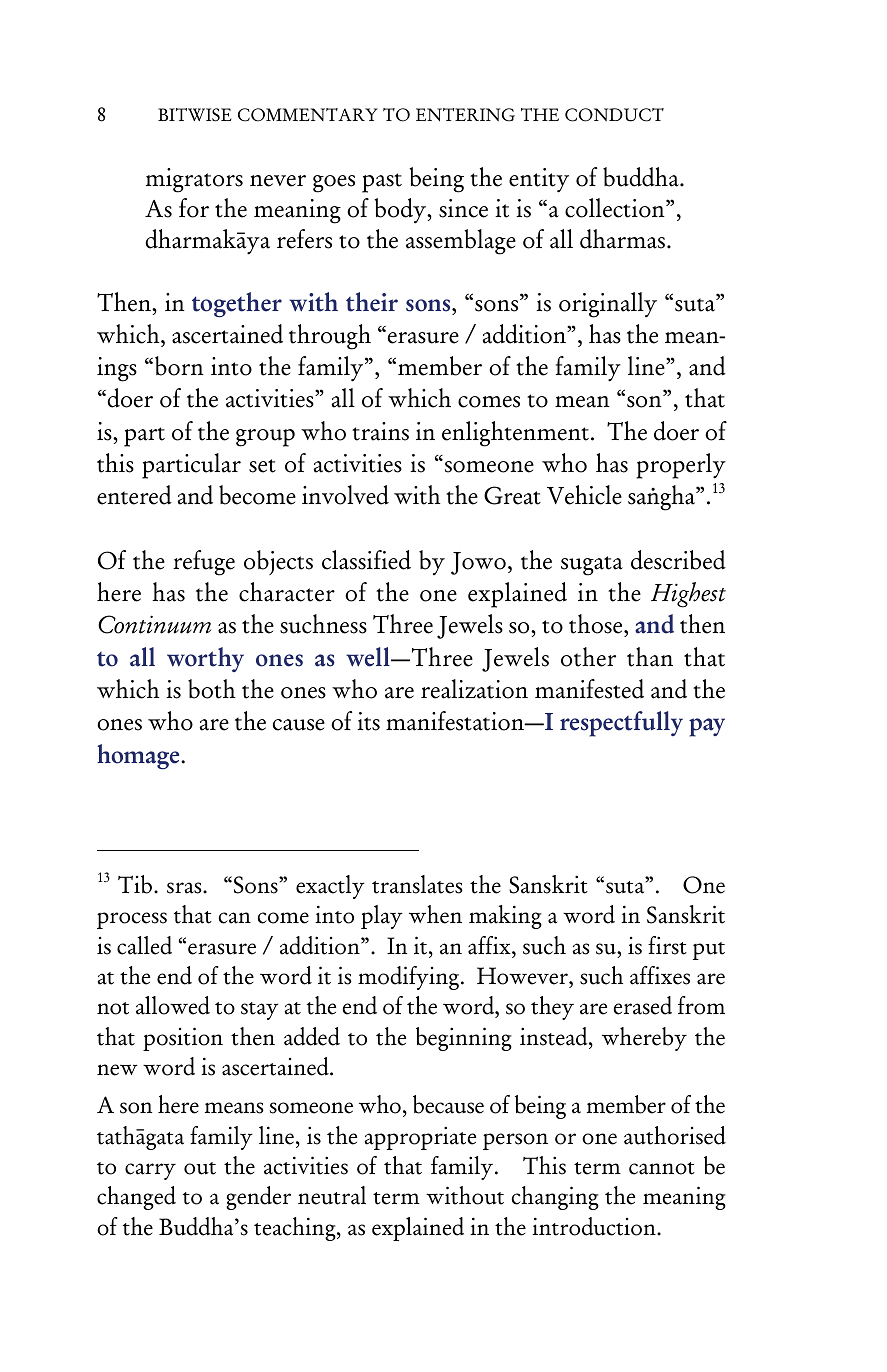  What do you see at coordinates (420, 1138) in the image?
I see `appropriate` at bounding box center [420, 1138].
